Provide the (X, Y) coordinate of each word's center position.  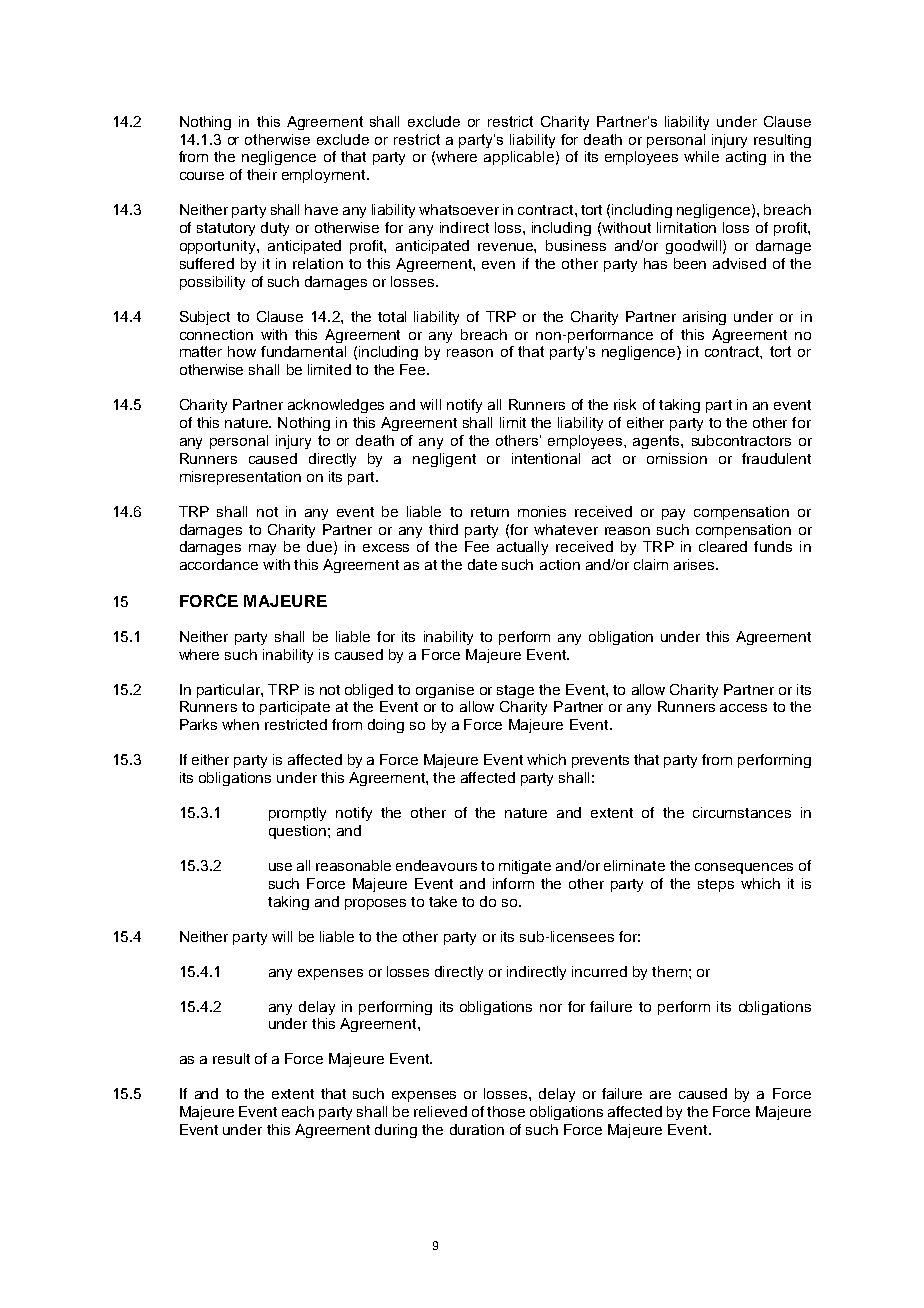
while (701, 156)
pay (673, 514)
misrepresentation (240, 478)
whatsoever (459, 209)
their (262, 174)
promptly (297, 814)
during (396, 1131)
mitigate (525, 867)
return (490, 512)
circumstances (742, 812)
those (506, 1111)
